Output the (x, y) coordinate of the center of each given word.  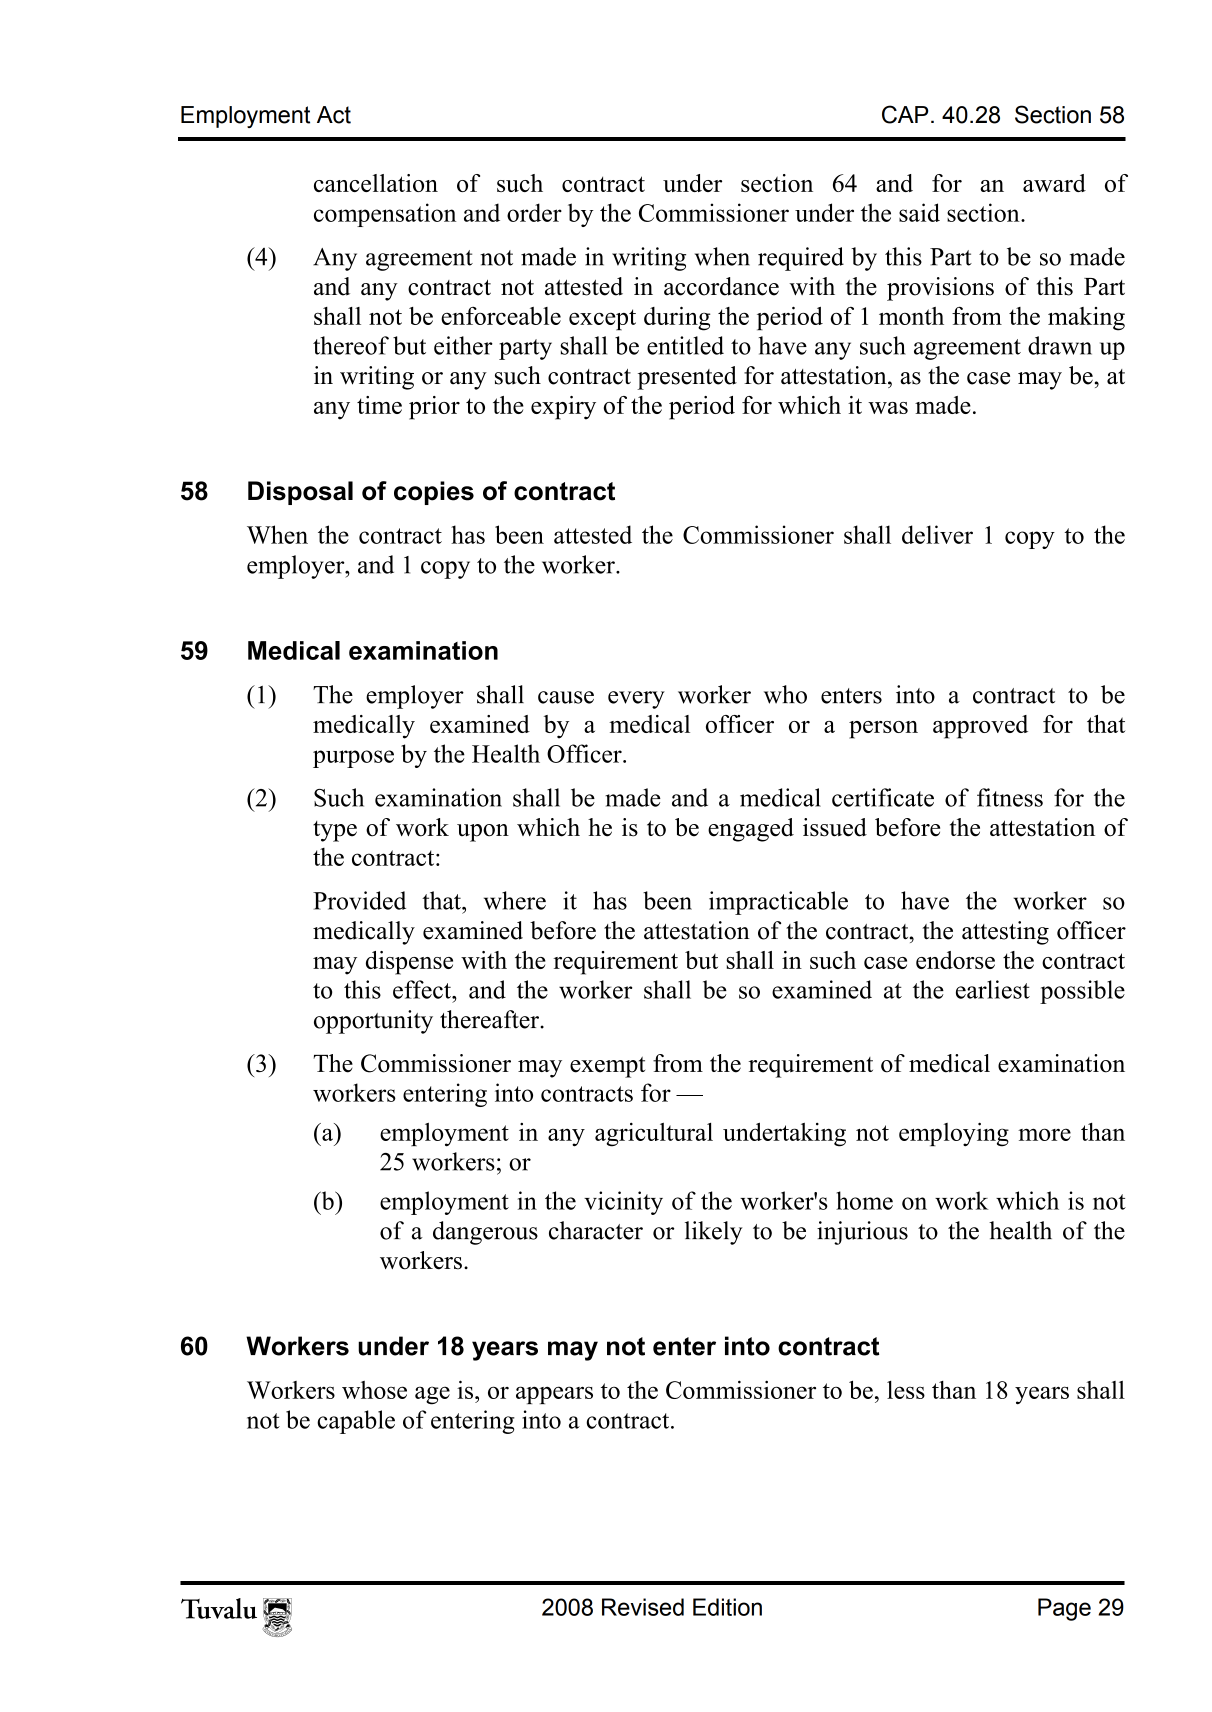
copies (434, 493)
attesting (1005, 933)
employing (954, 1134)
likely (714, 1233)
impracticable (778, 903)
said (919, 212)
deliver (937, 534)
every (636, 700)
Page (1064, 1609)
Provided (359, 900)
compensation (385, 215)
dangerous (485, 1233)
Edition (727, 1607)
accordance (721, 286)
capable (356, 1422)
